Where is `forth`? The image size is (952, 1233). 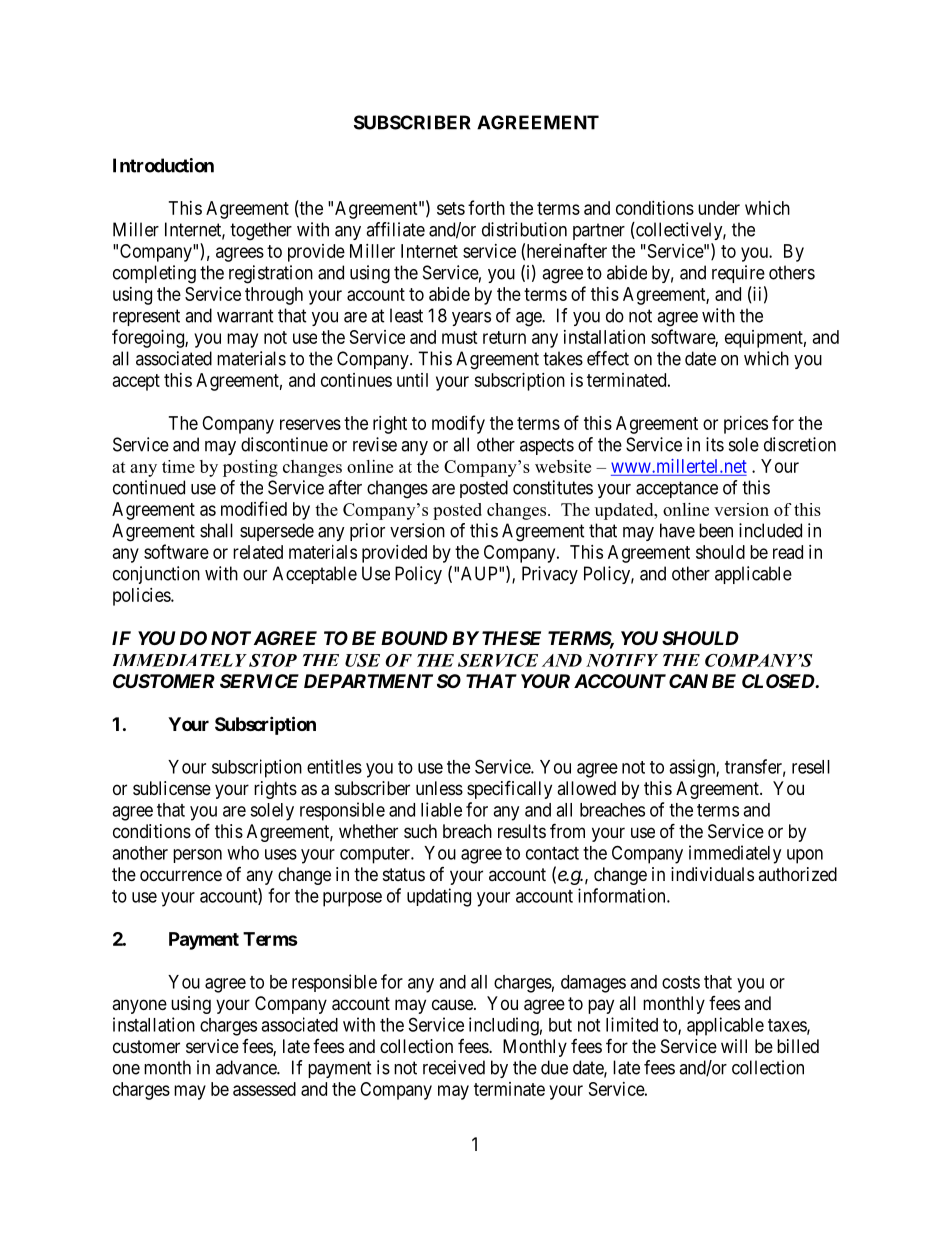
forth is located at coordinates (486, 207).
